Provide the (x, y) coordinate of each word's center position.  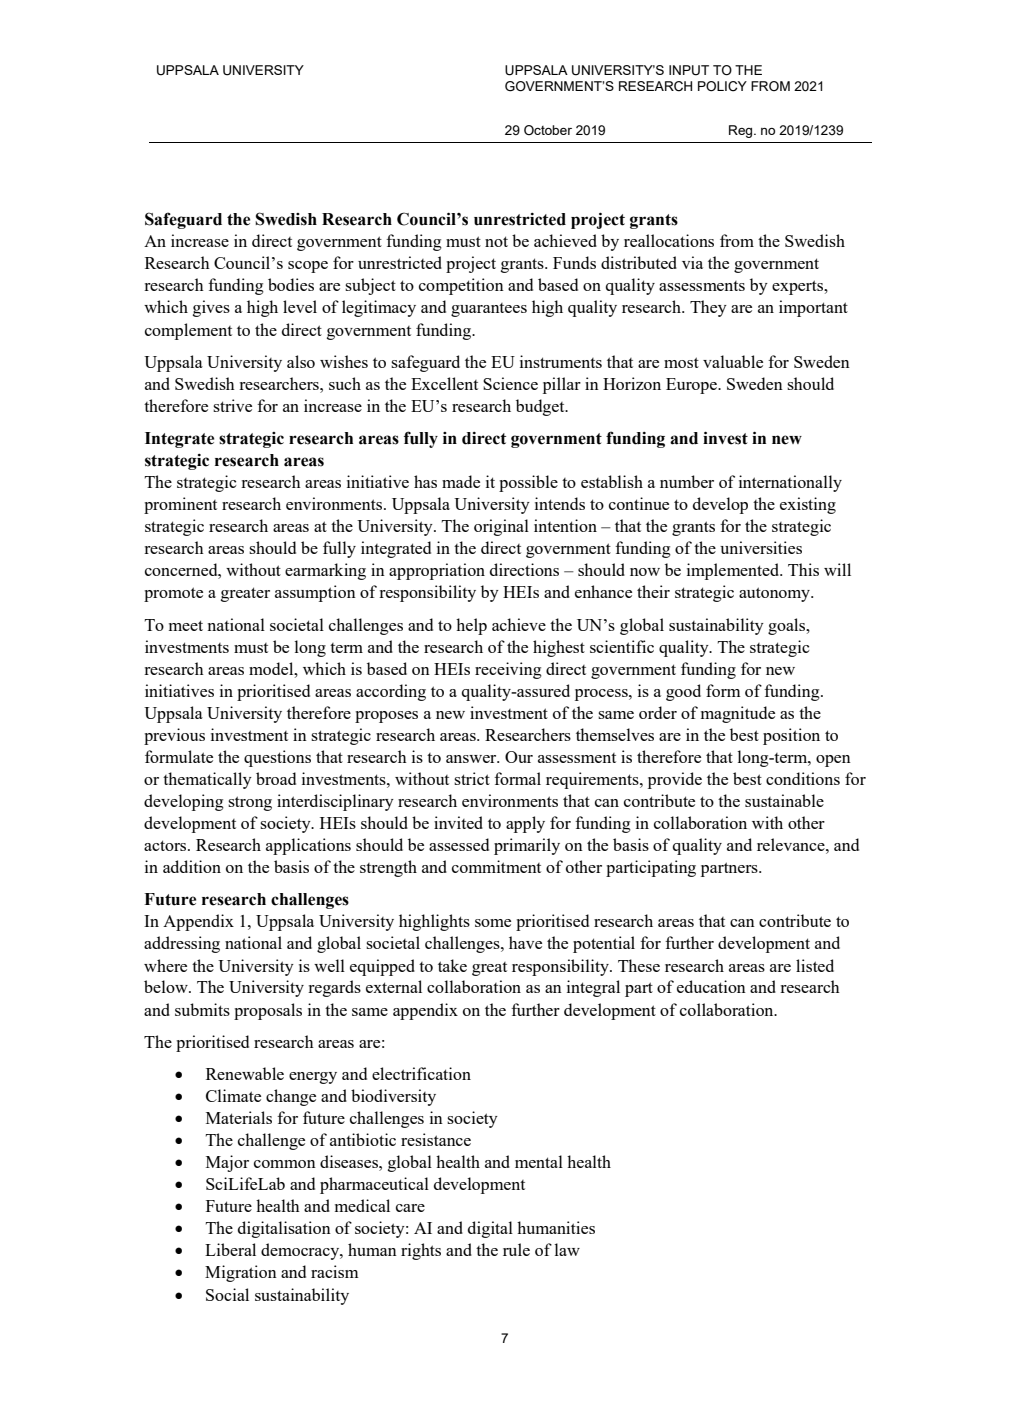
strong (250, 803)
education (711, 986)
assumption (315, 593)
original (501, 527)
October (548, 130)
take (452, 965)
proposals (268, 1011)
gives (211, 308)
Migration (241, 1273)
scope (308, 267)
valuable (733, 361)
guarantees (489, 310)
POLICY (722, 86)
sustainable (784, 800)
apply (525, 824)
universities (761, 547)
